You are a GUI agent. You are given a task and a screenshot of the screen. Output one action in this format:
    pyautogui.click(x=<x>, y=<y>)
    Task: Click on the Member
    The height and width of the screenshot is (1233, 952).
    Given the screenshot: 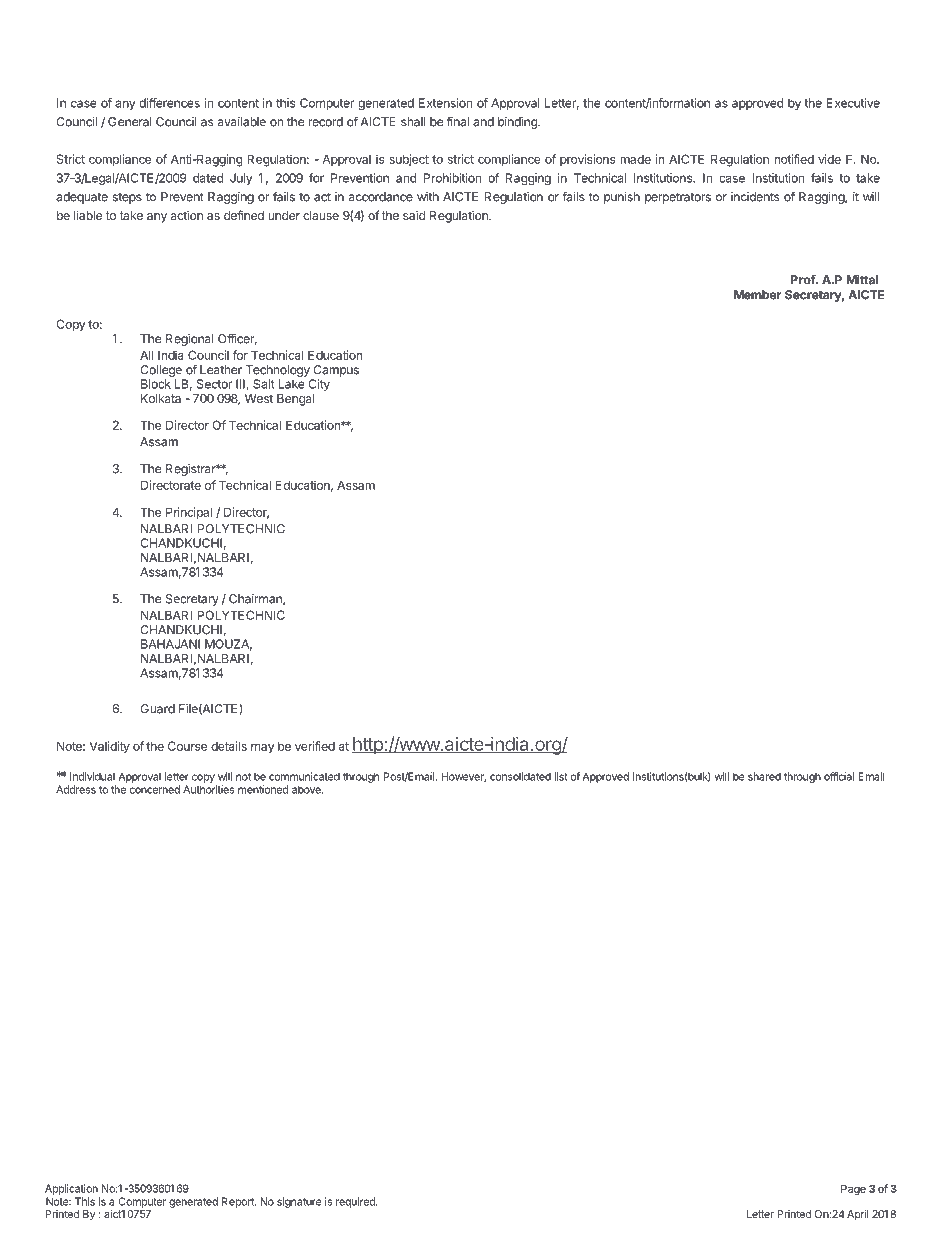 What is the action you would take?
    pyautogui.click(x=757, y=295)
